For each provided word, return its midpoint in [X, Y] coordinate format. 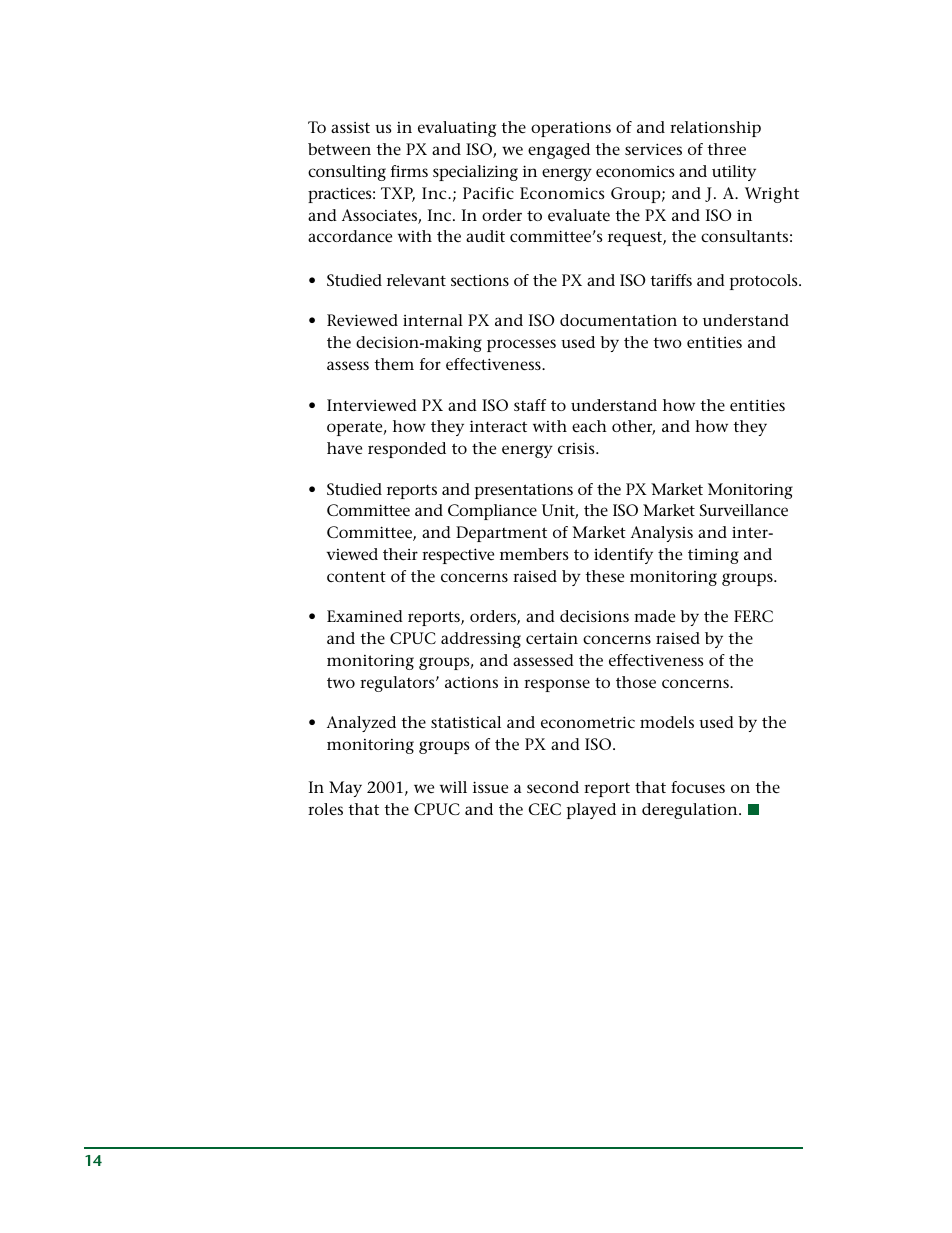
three [726, 149]
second [553, 787]
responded [407, 450]
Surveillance [744, 510]
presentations [524, 491]
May [345, 789]
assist [350, 127]
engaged [559, 151]
